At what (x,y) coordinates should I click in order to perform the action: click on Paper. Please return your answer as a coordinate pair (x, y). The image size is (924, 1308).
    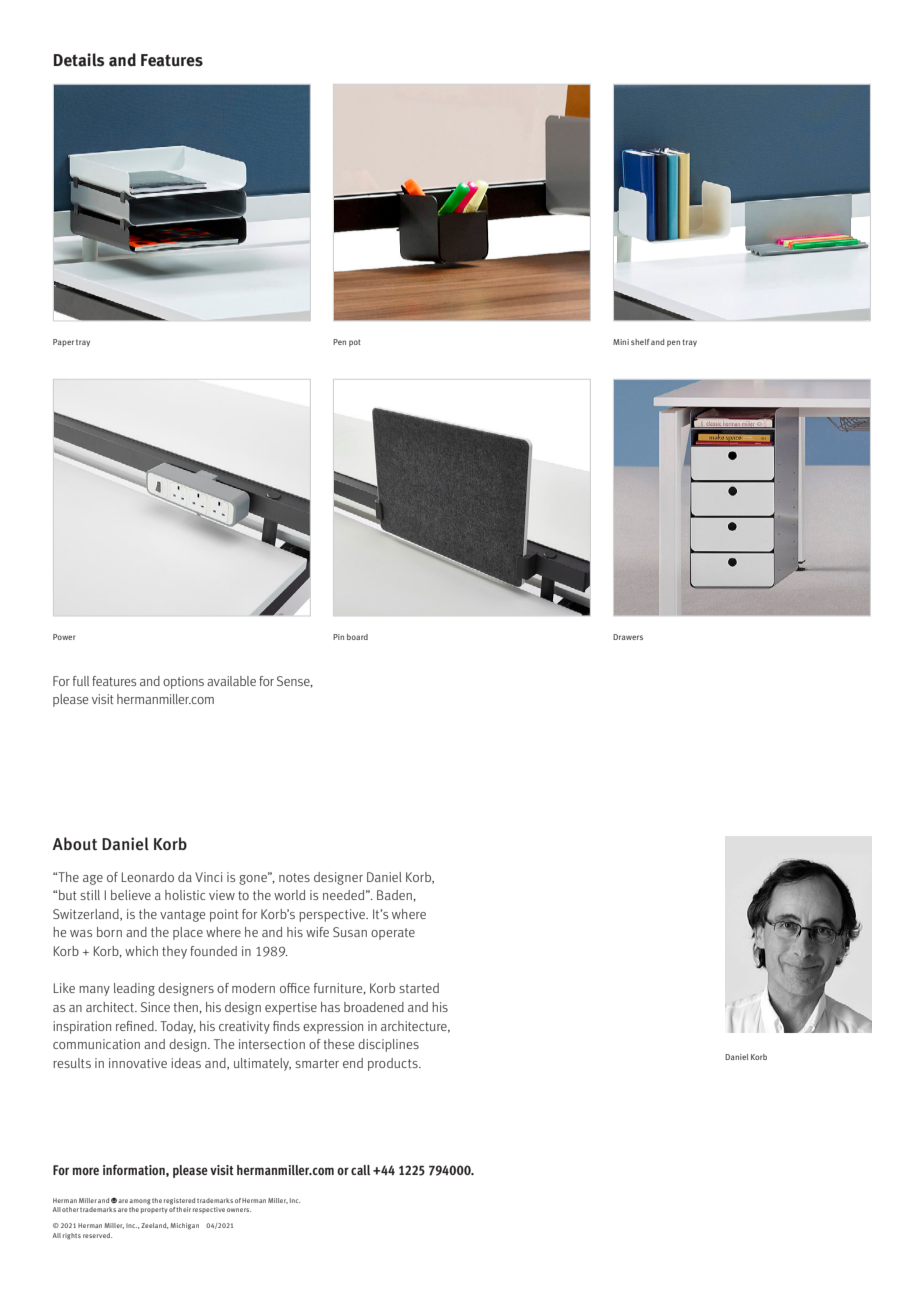
    Looking at the image, I should click on (63, 343).
